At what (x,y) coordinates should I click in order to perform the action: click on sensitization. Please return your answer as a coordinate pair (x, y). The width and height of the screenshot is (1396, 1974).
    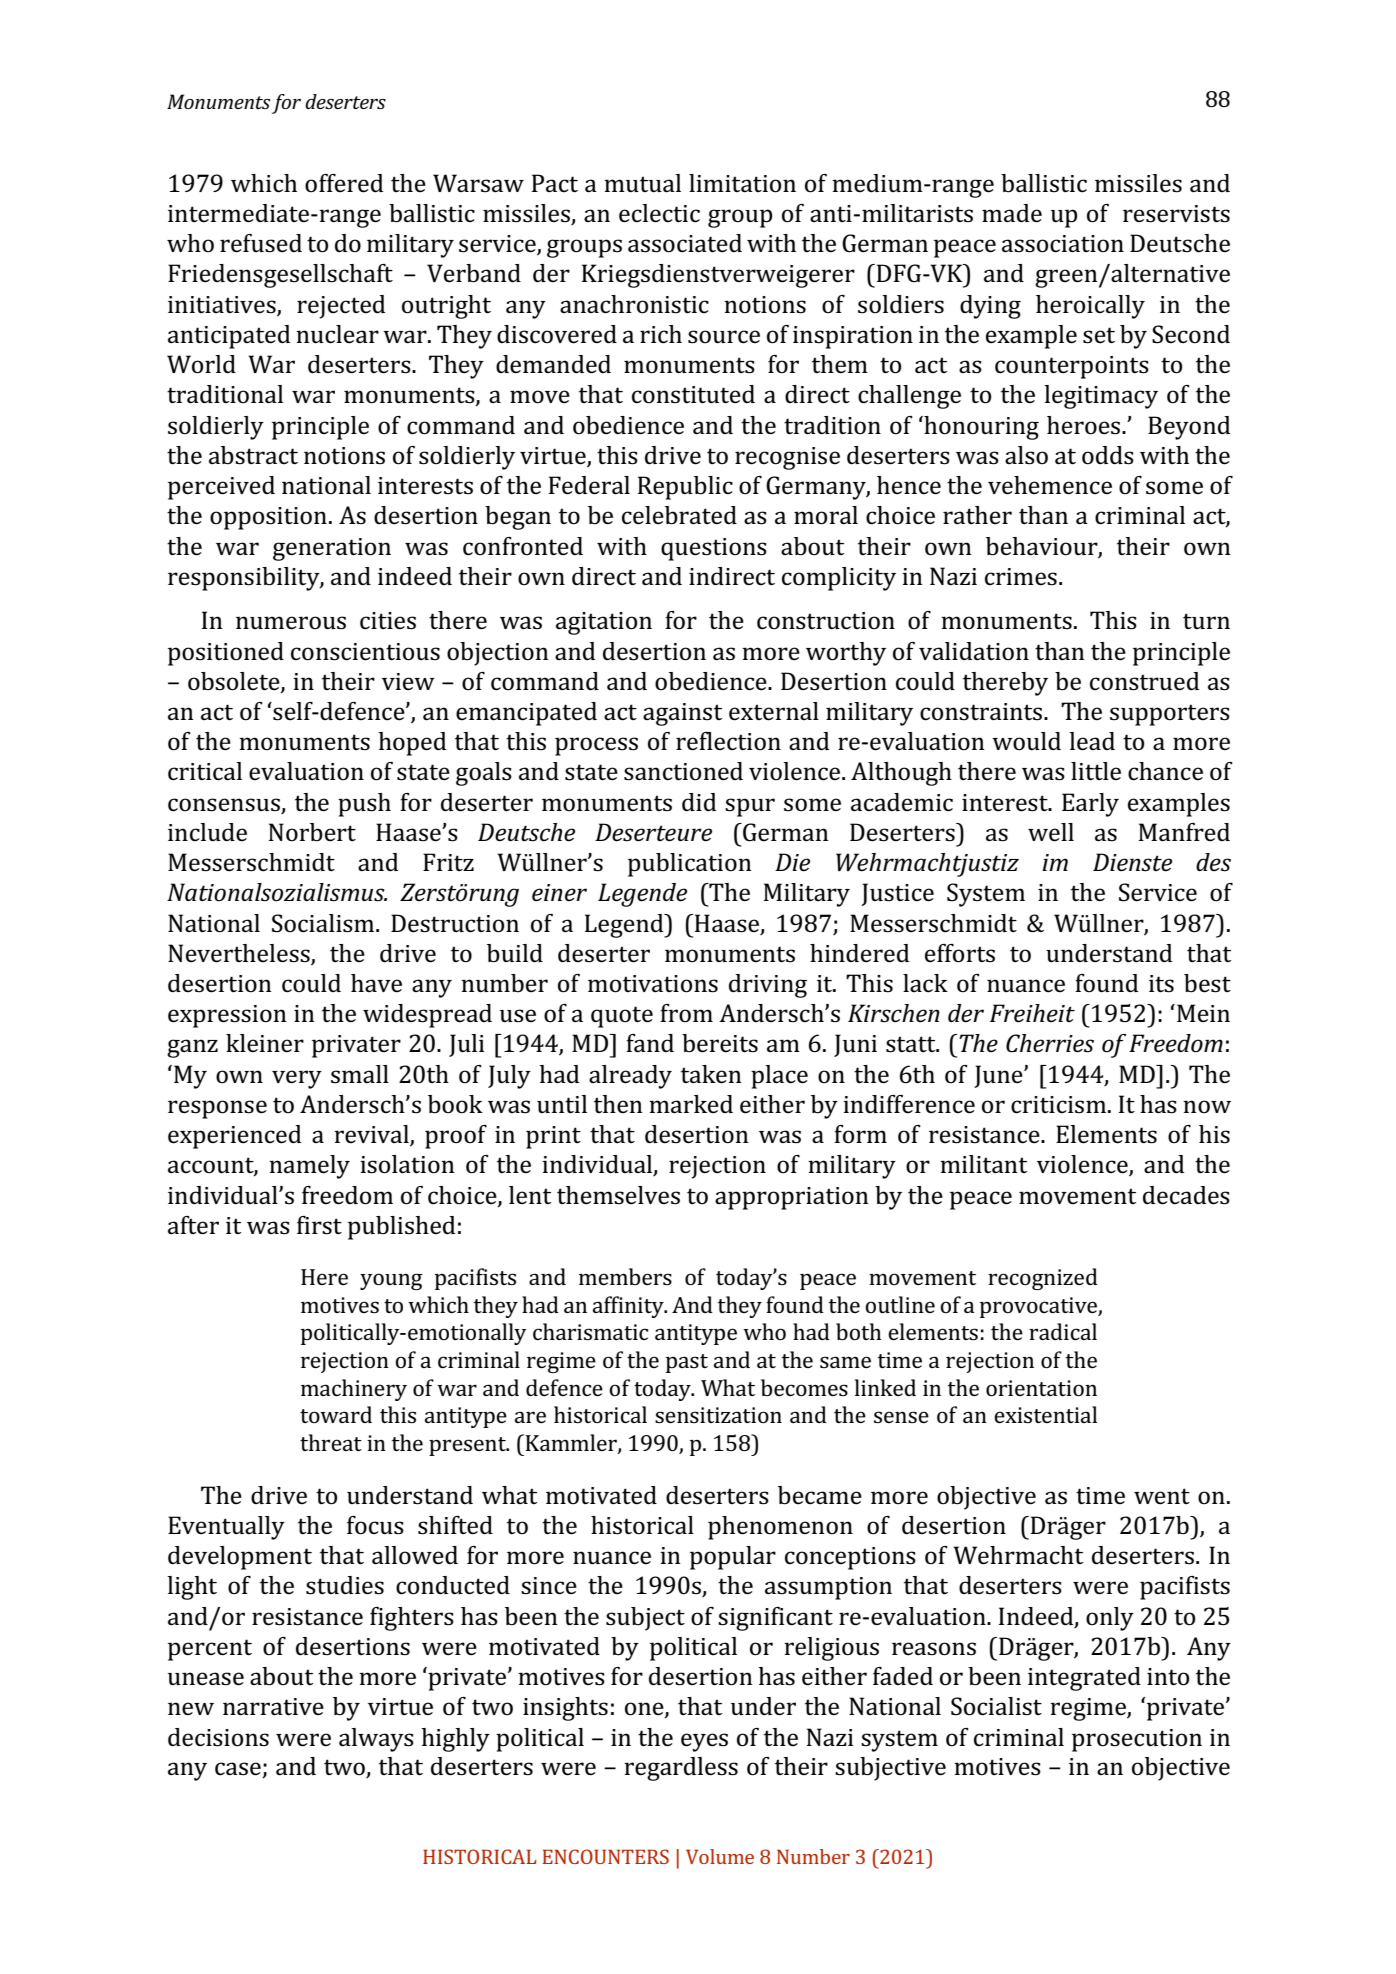
    Looking at the image, I should click on (718, 1415).
